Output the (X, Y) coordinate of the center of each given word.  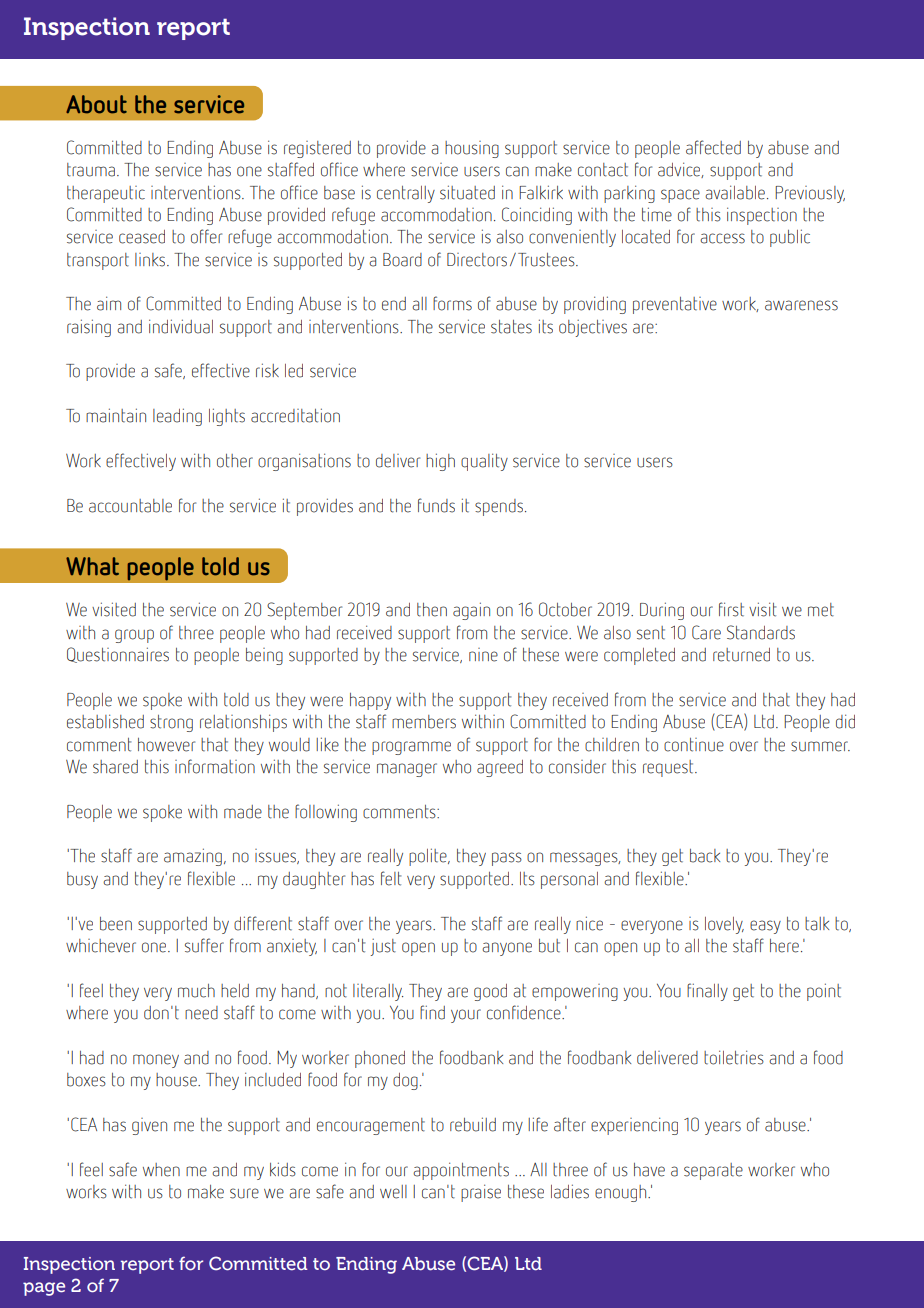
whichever (101, 946)
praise (481, 1193)
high (440, 462)
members (424, 722)
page (44, 1289)
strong (171, 723)
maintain (116, 415)
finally (707, 992)
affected (713, 147)
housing (472, 149)
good (490, 992)
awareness (801, 305)
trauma (91, 170)
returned (741, 655)
